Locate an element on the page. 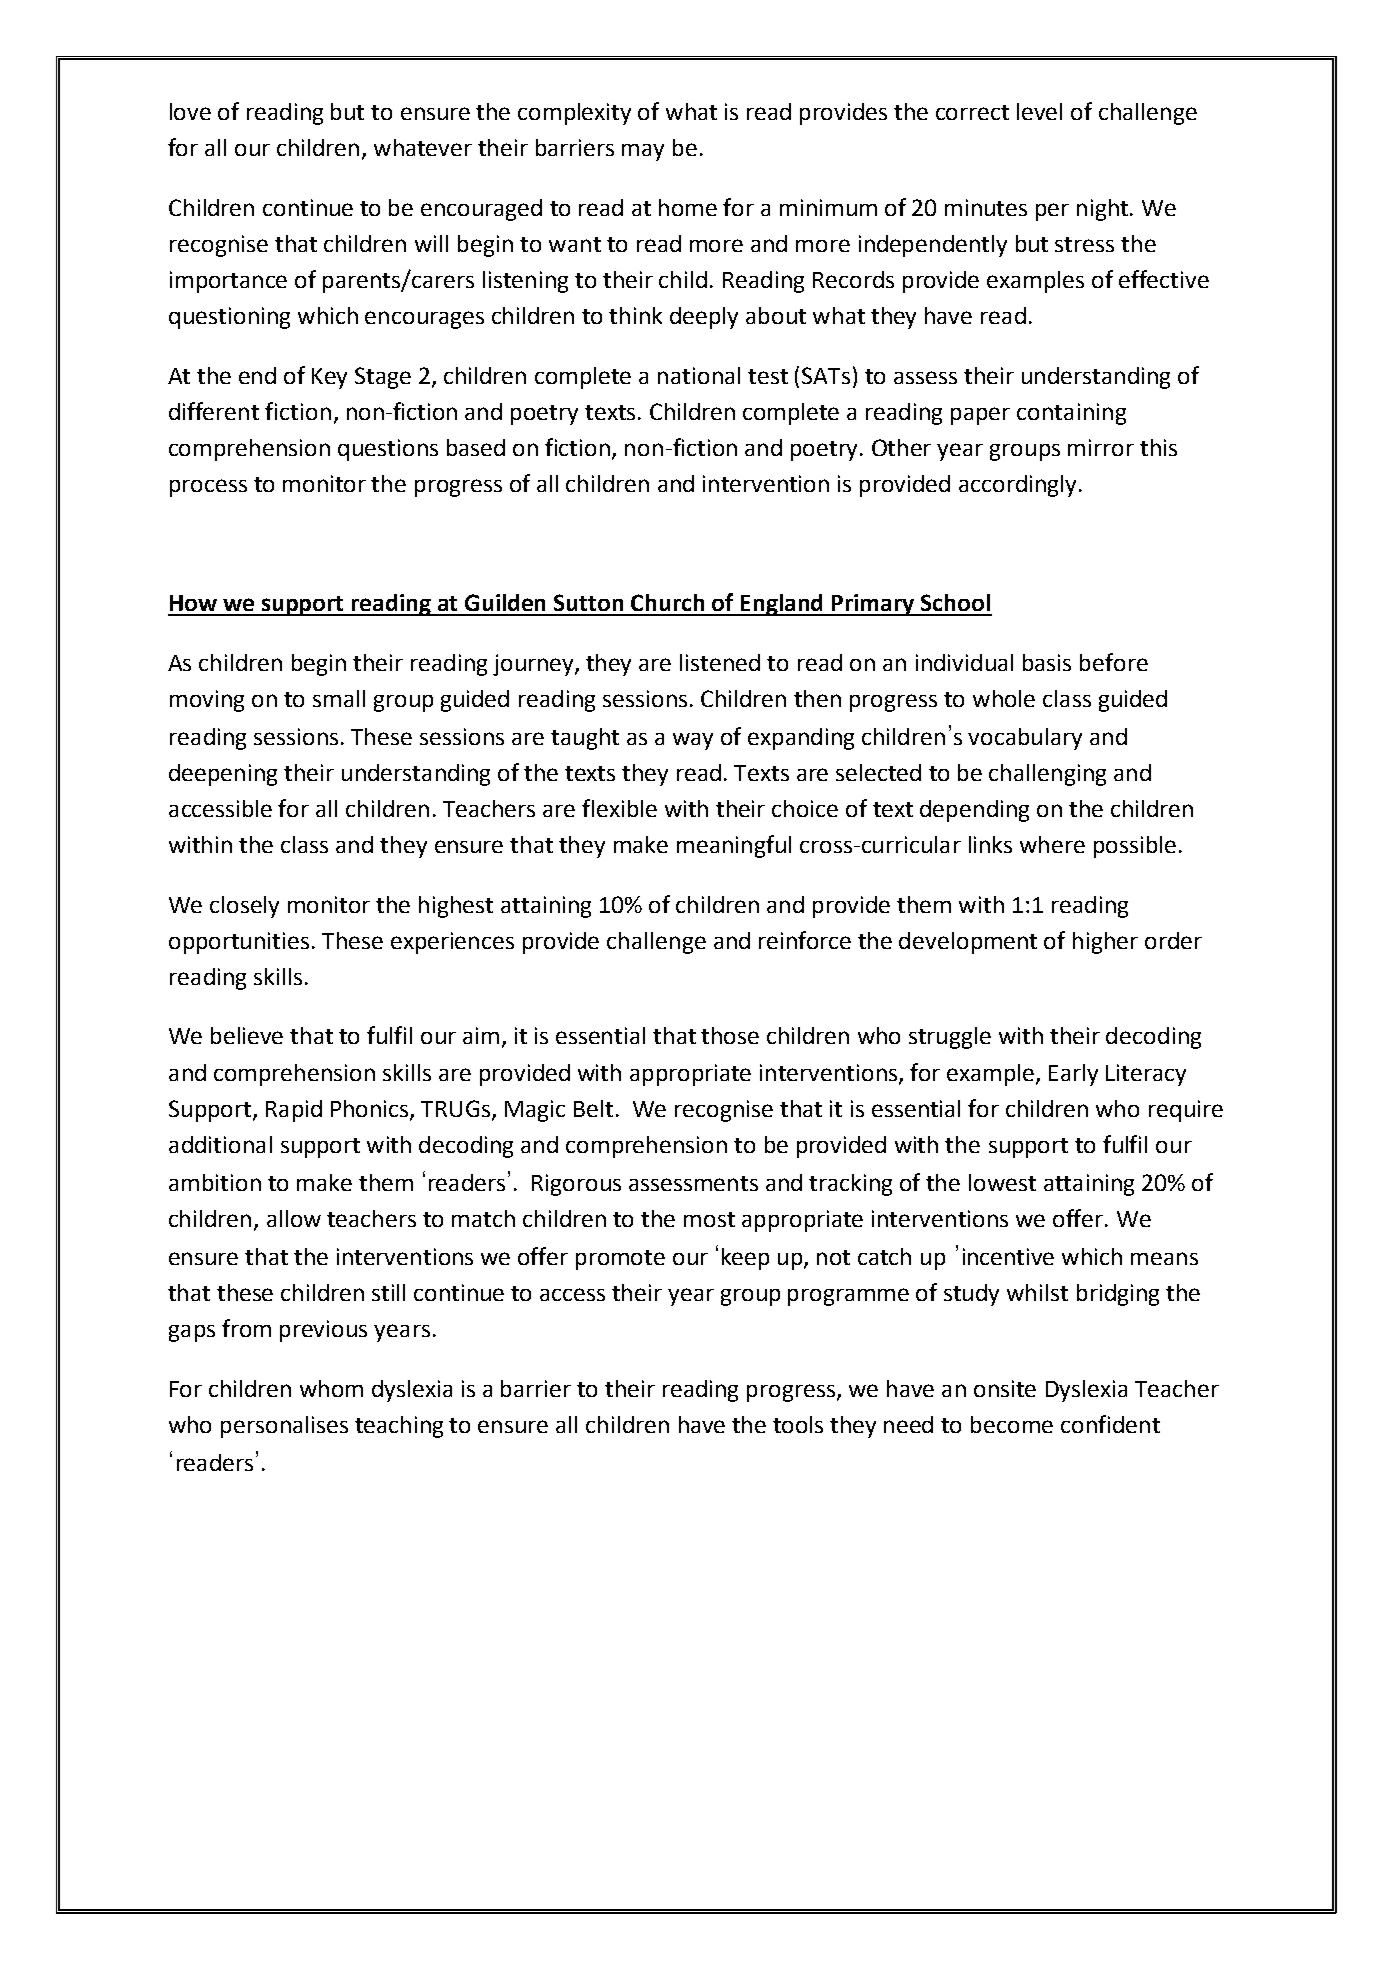 This page has height=1969, width=1392. higher is located at coordinates (1105, 943).
